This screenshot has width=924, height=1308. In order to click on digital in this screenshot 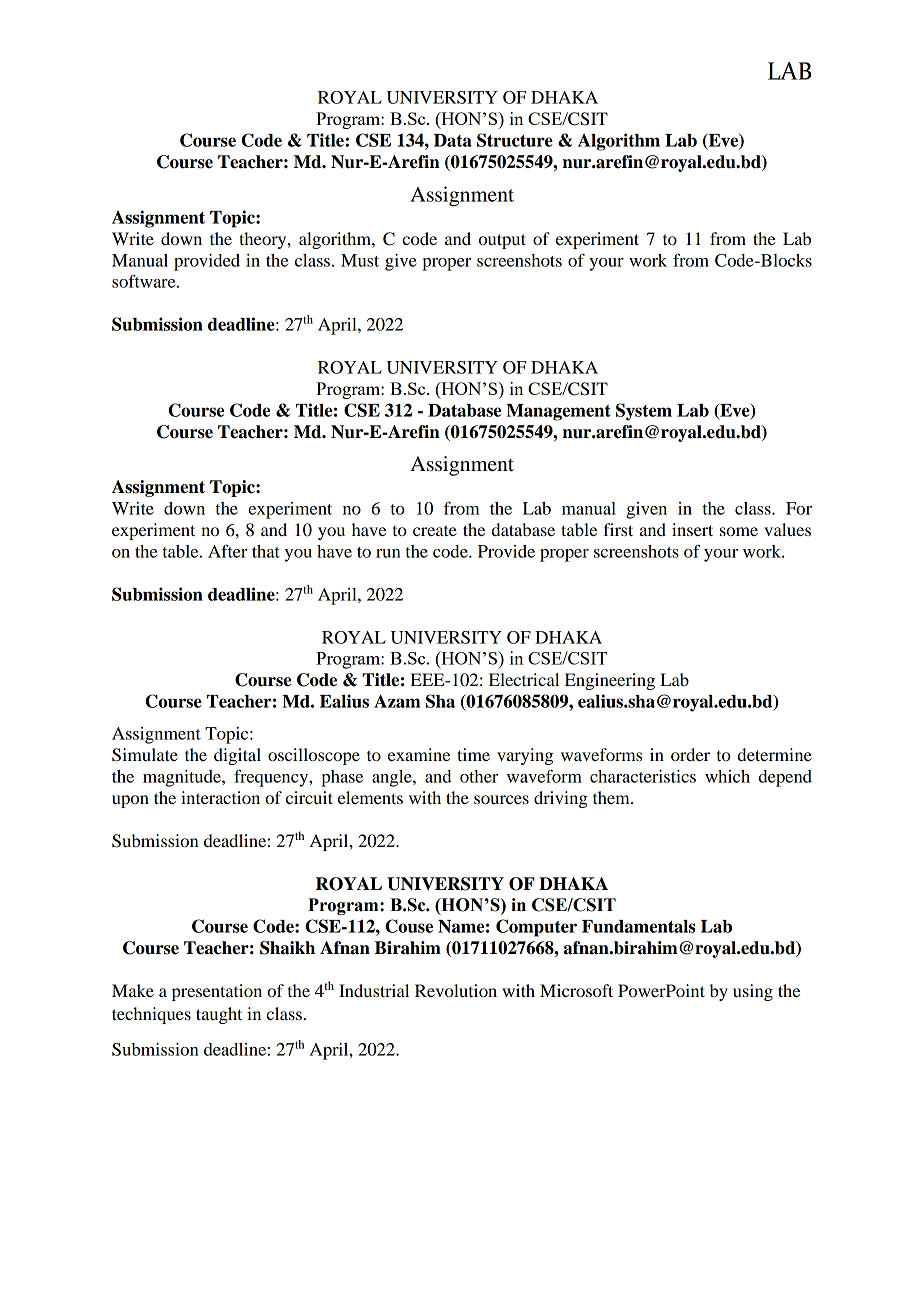, I will do `click(237, 756)`.
